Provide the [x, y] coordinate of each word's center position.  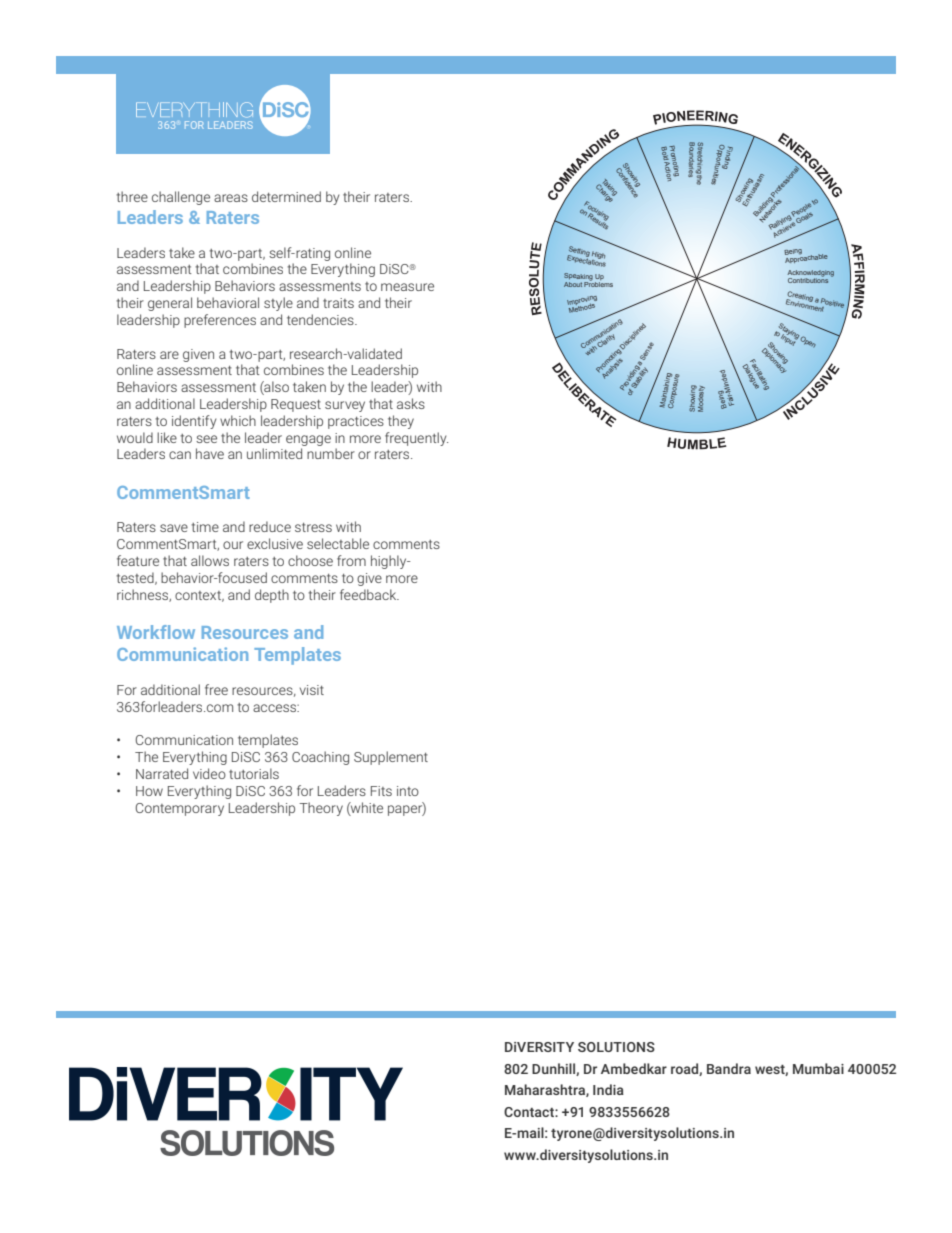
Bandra [729, 1068]
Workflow [156, 632]
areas [231, 198]
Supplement [391, 758]
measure [407, 287]
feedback [369, 594]
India [608, 1089]
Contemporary [180, 809]
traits [338, 303]
